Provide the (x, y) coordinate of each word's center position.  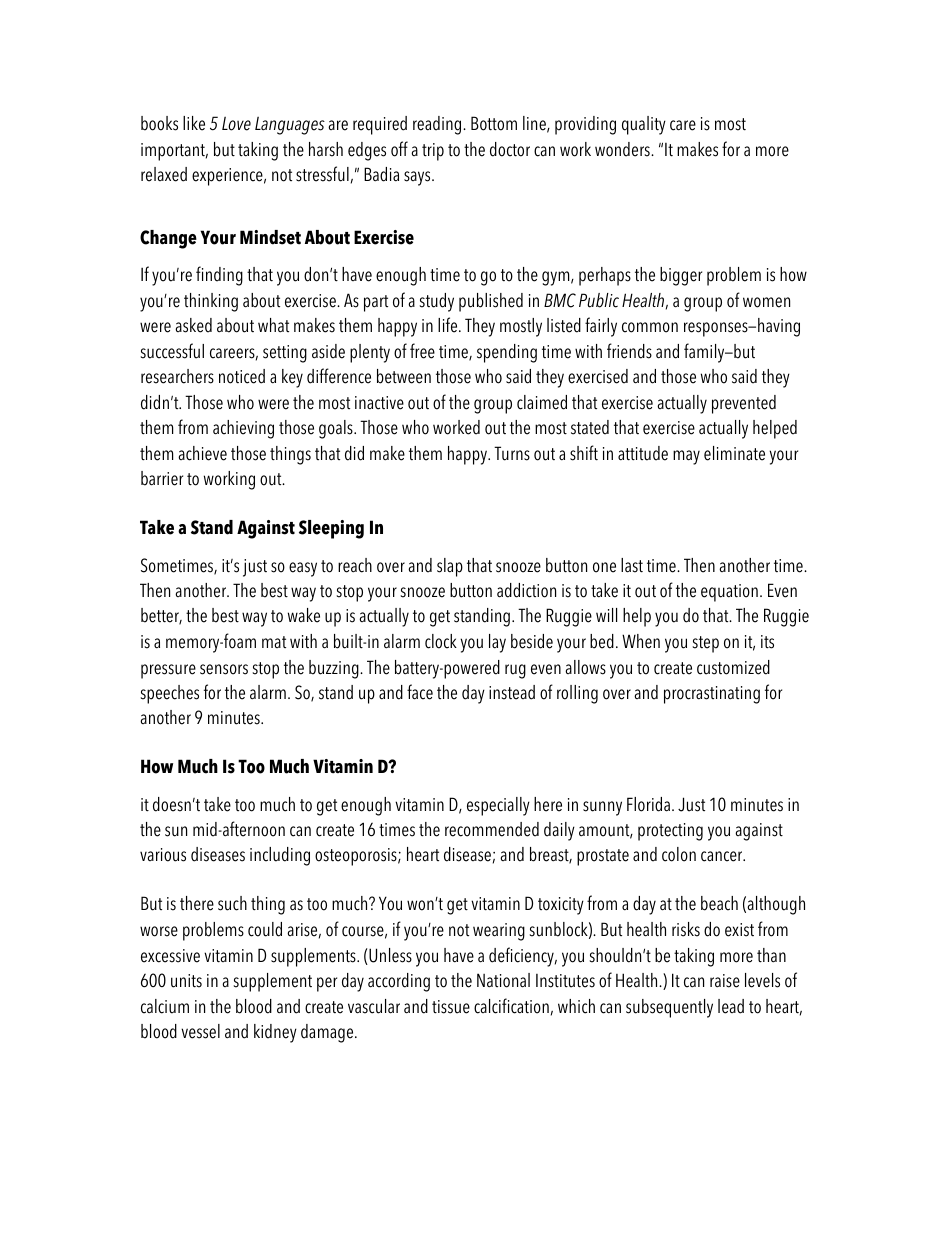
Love (236, 124)
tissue (451, 1007)
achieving (243, 429)
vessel (200, 1031)
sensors (224, 669)
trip (433, 152)
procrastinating (712, 695)
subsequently (669, 1008)
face (420, 692)
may (686, 457)
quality (644, 125)
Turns (512, 453)
